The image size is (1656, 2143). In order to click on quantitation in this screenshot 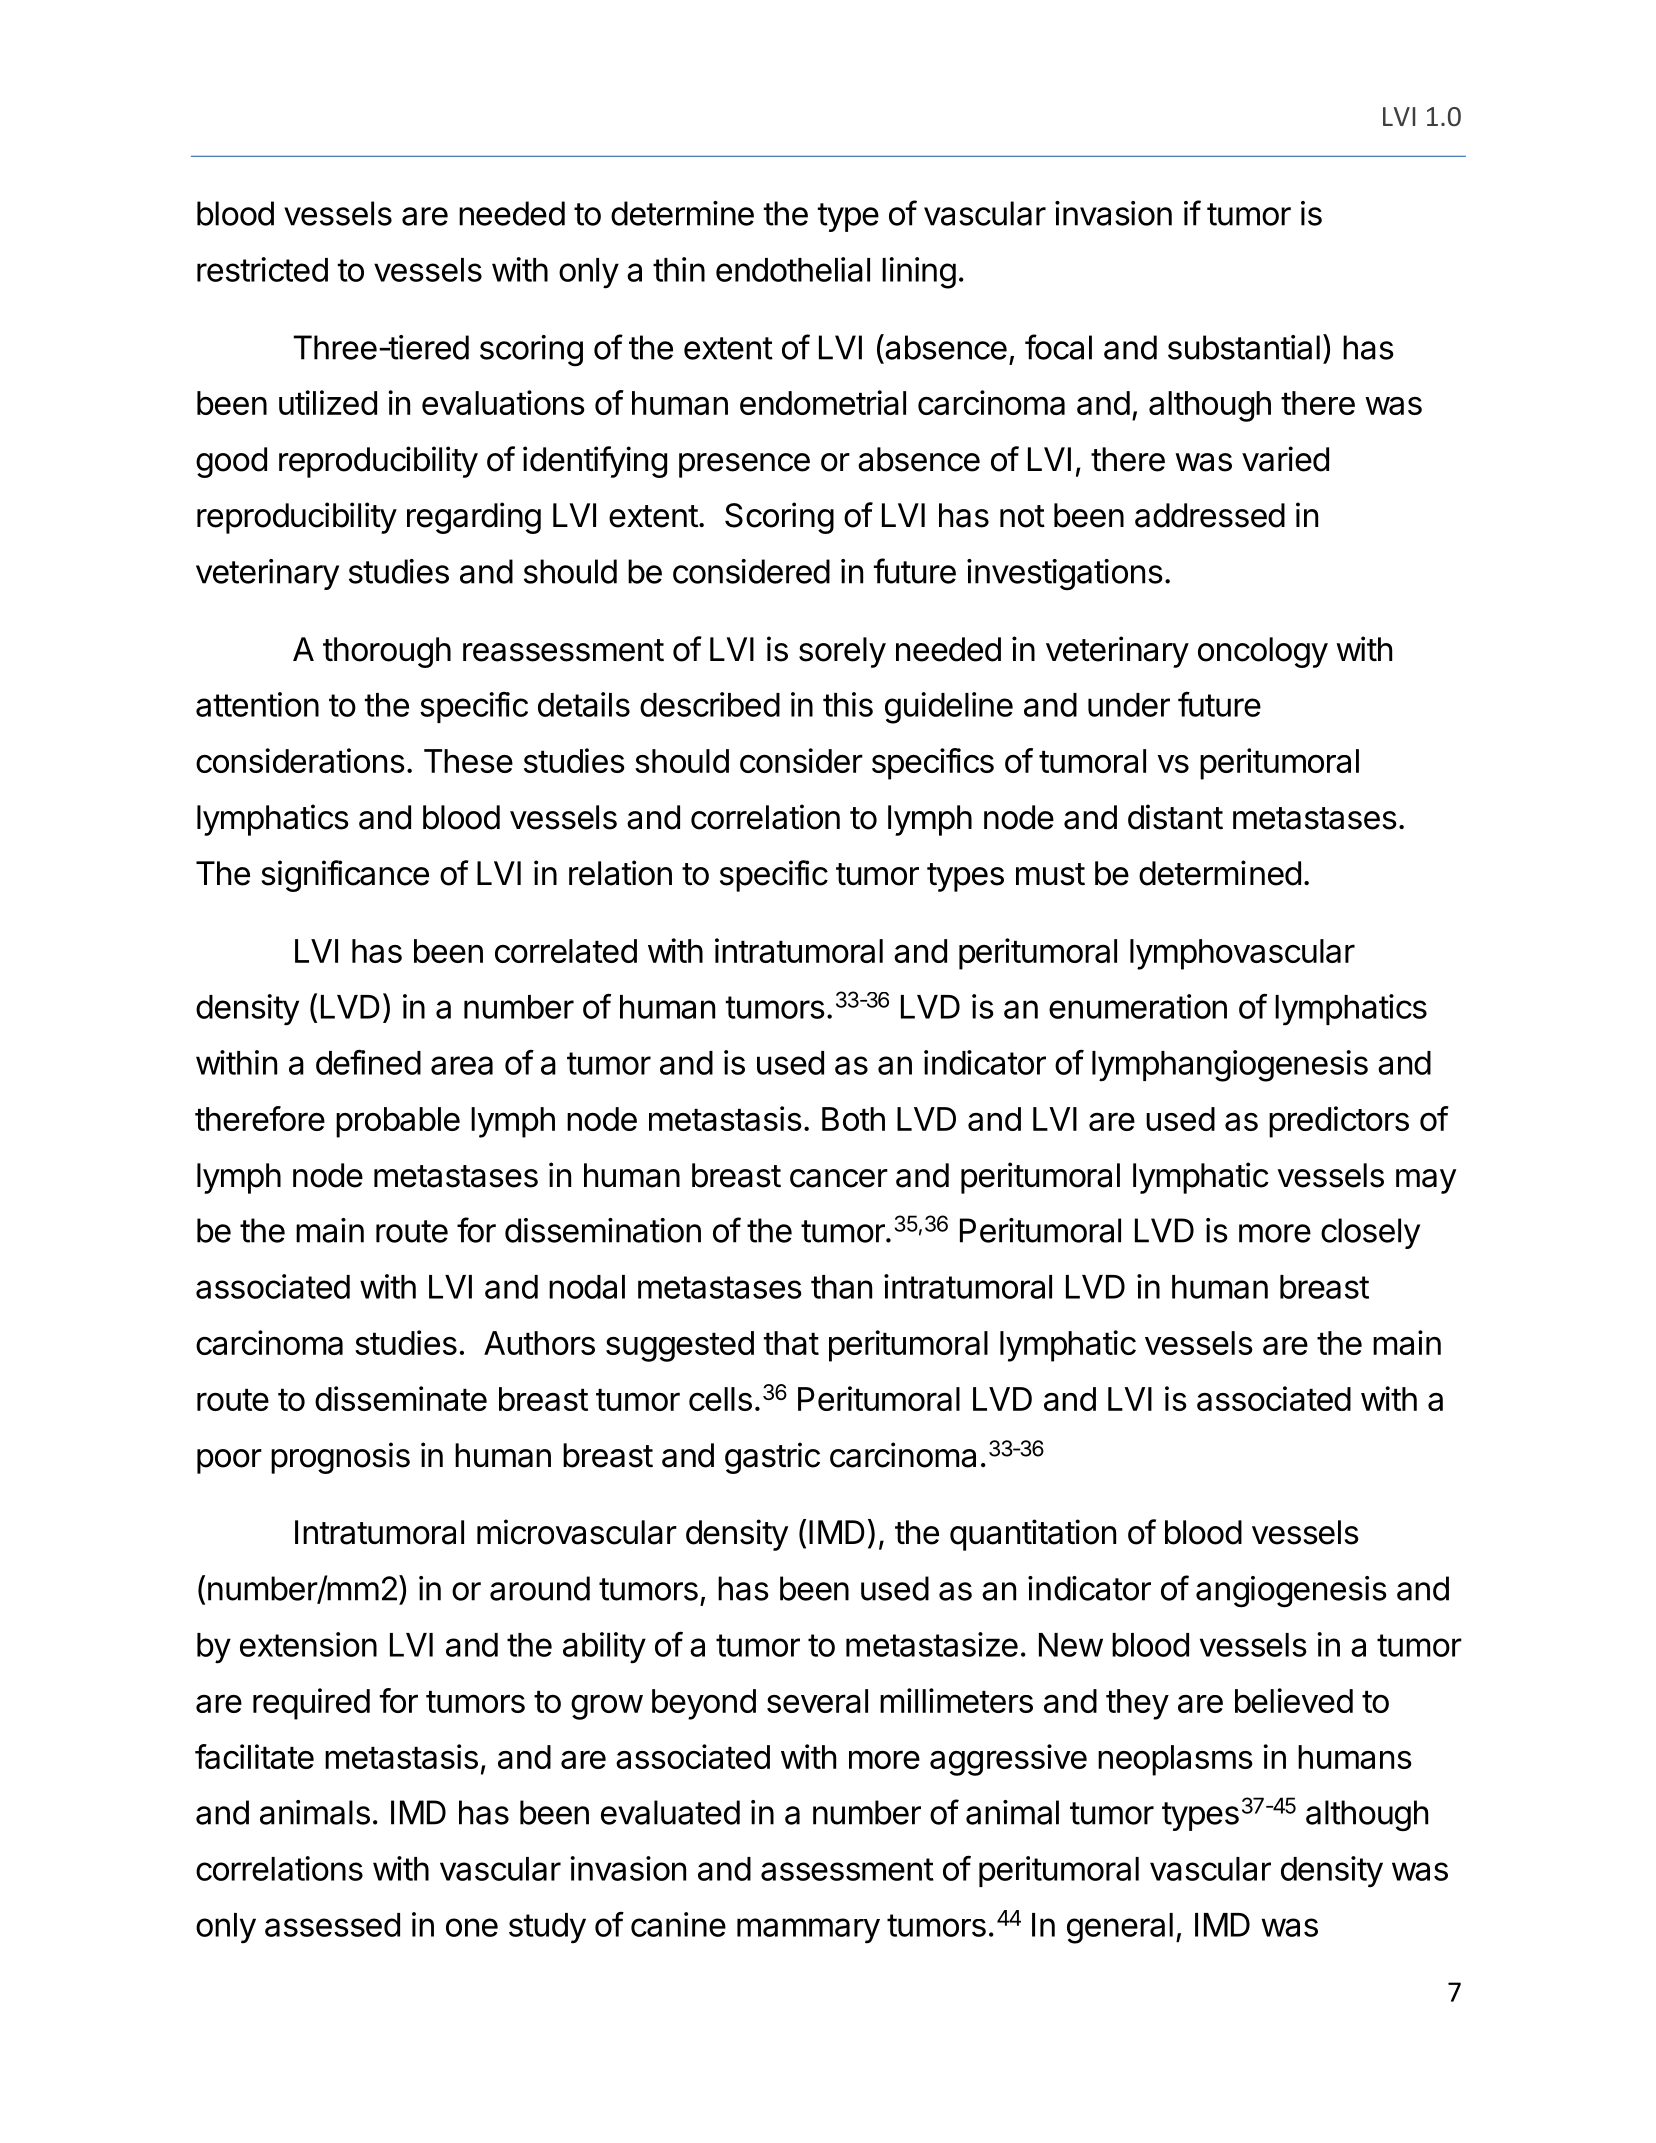, I will do `click(1033, 1535)`.
